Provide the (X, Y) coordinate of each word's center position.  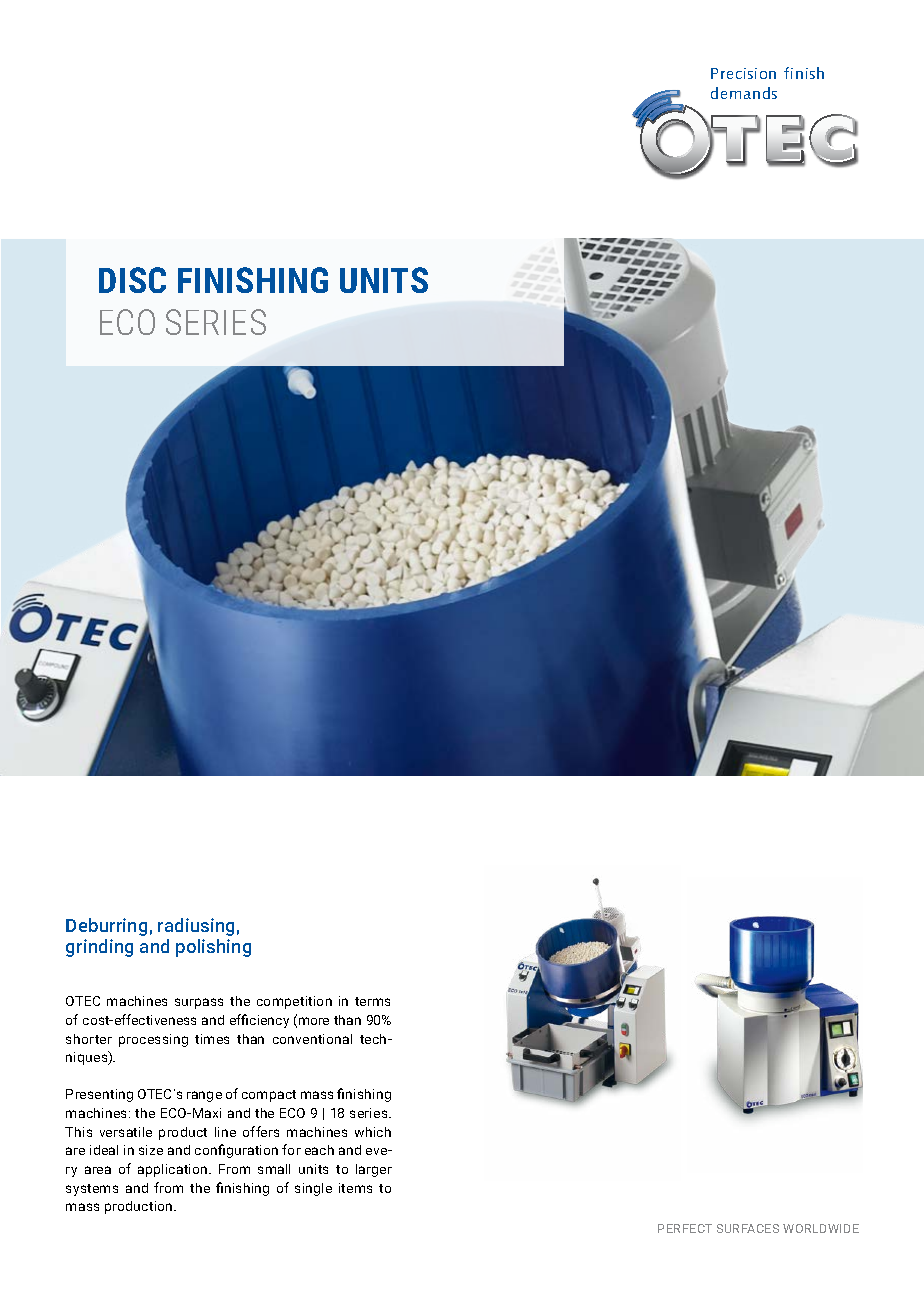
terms (372, 1001)
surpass (199, 1003)
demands (744, 93)
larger (374, 1170)
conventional (312, 1039)
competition (294, 1002)
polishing (213, 948)
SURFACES (748, 1228)
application (174, 1170)
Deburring (106, 927)
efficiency (259, 1021)
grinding (99, 948)
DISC (132, 280)
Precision (743, 73)
